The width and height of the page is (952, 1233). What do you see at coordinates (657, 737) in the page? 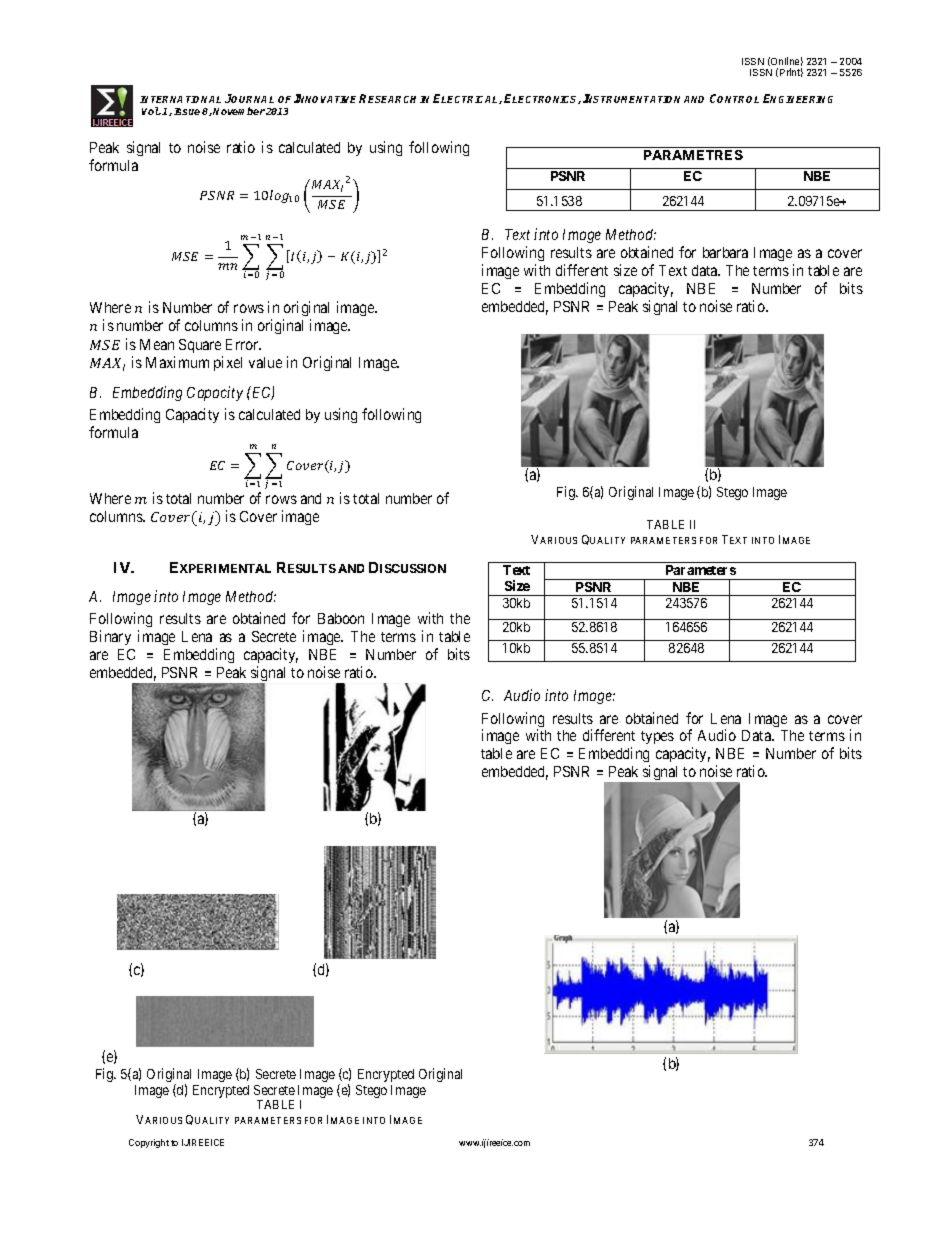
I see `types` at bounding box center [657, 737].
